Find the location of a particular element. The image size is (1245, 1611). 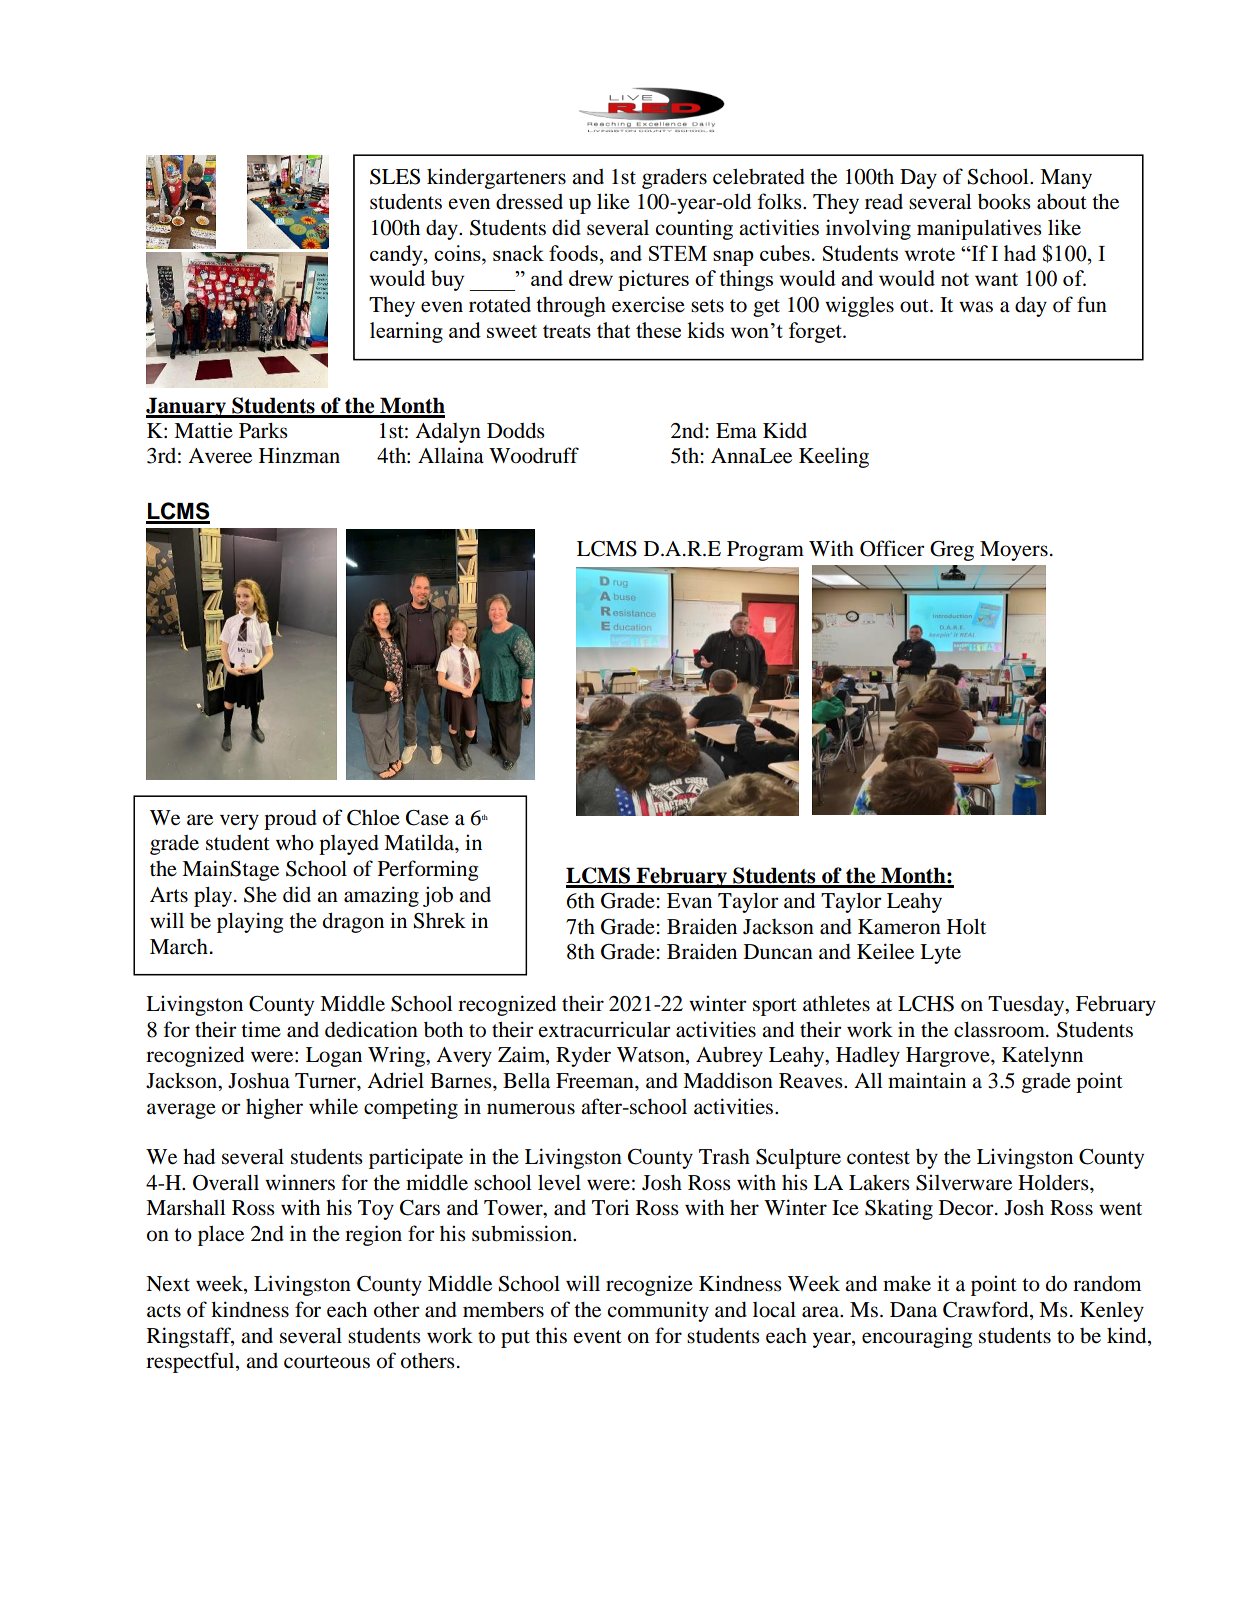

Evan is located at coordinates (689, 900).
